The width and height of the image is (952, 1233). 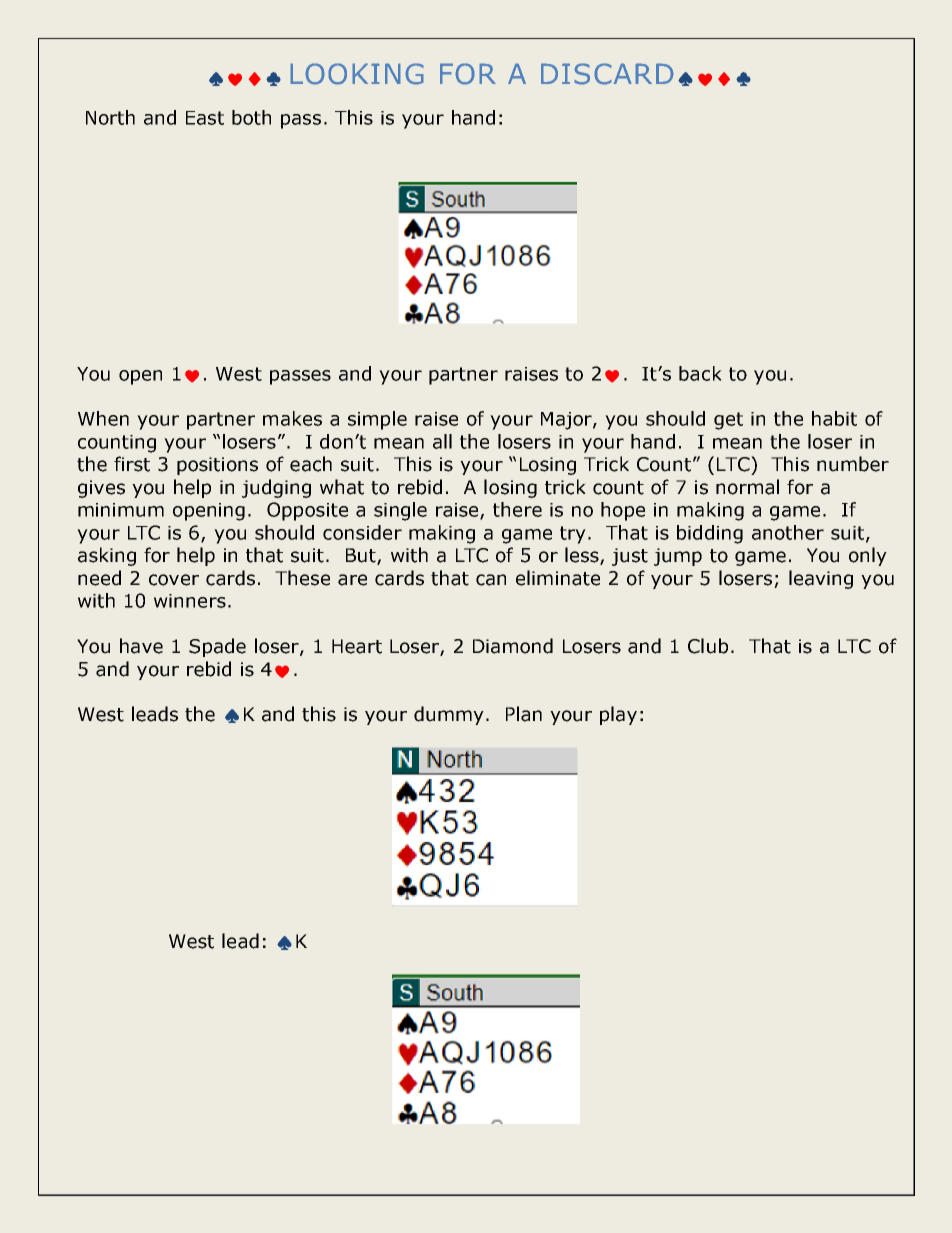 What do you see at coordinates (205, 118) in the image?
I see `East` at bounding box center [205, 118].
